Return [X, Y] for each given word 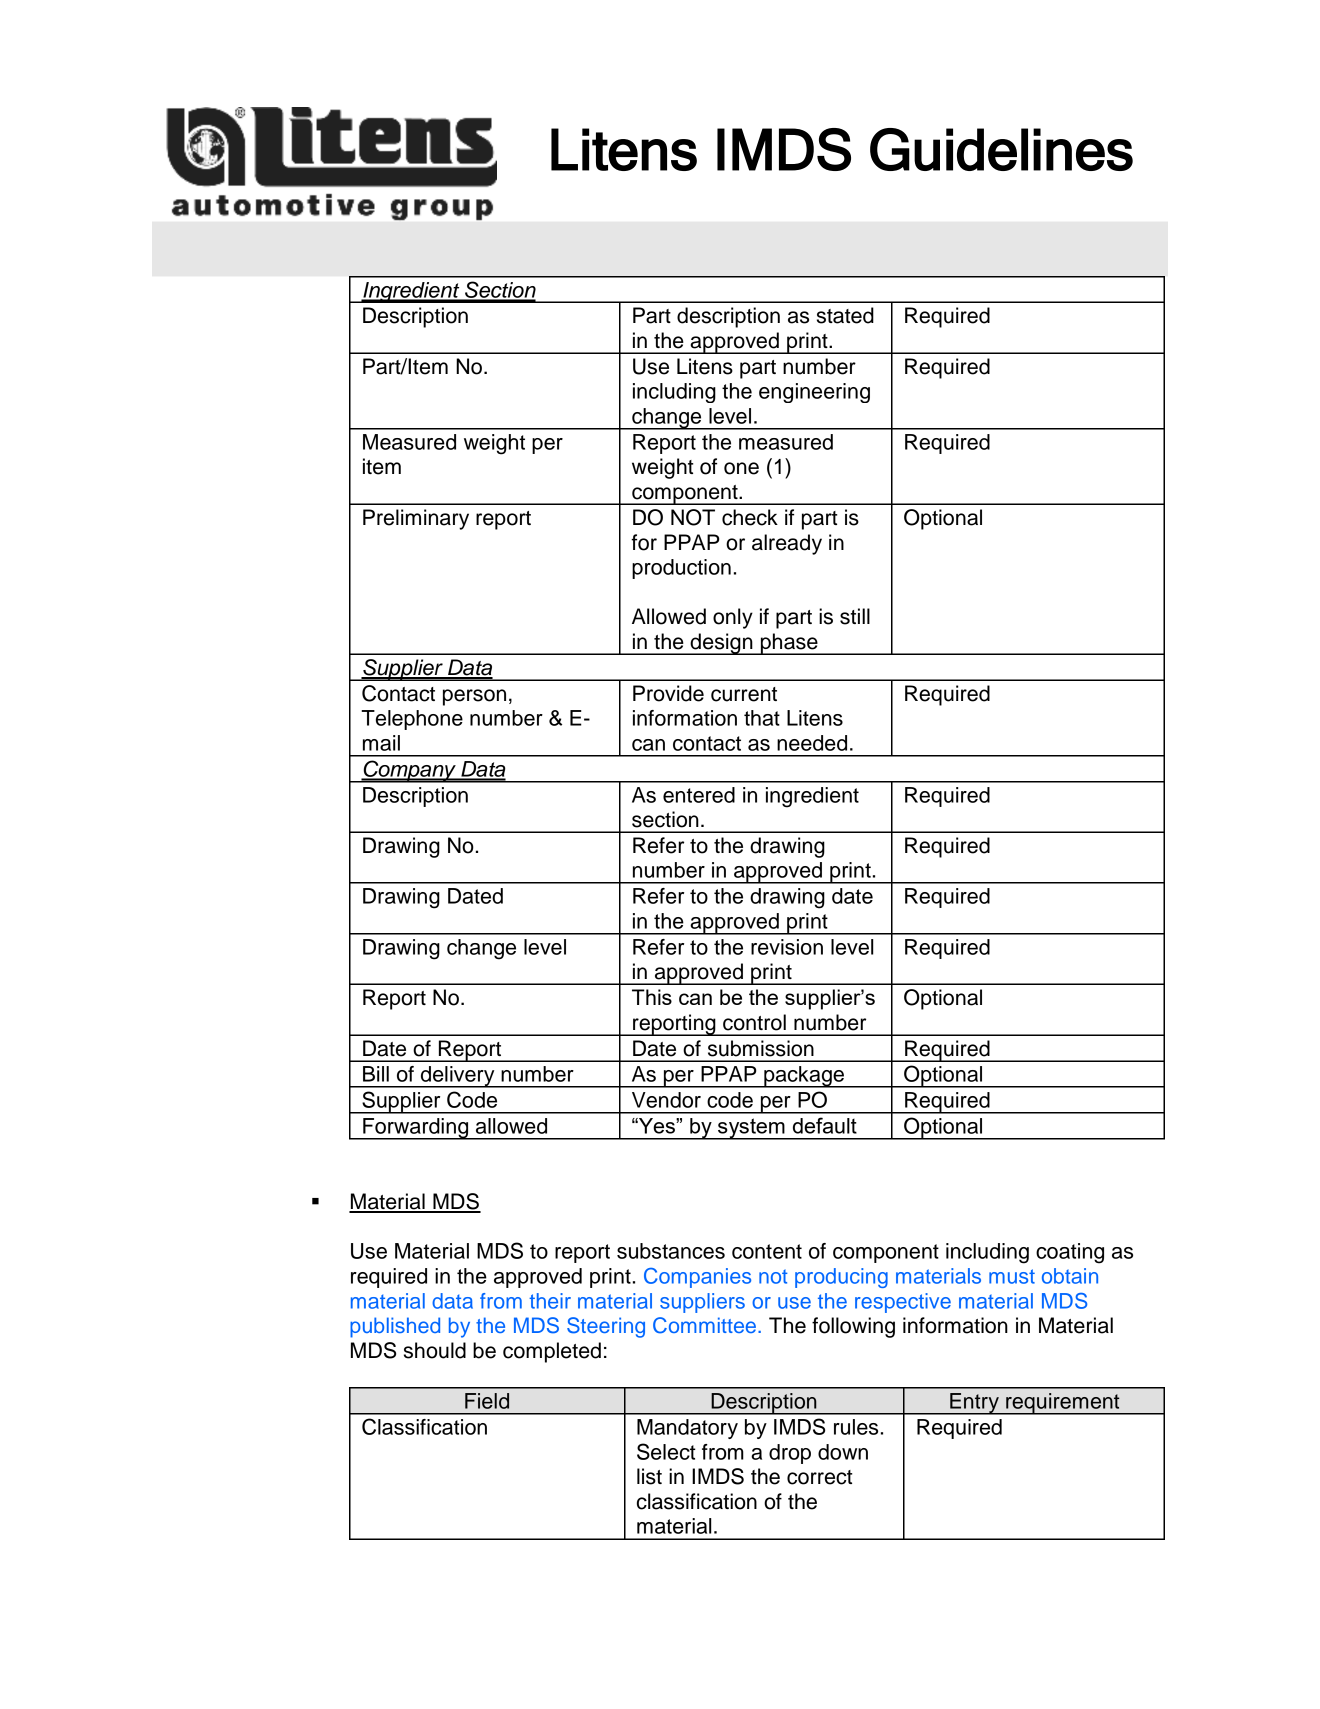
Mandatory [687, 1429]
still [855, 616]
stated [845, 315]
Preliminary [416, 519]
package [804, 1077]
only [733, 618]
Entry [974, 1404]
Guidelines [1001, 149]
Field [487, 1401]
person [474, 697]
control [754, 1022]
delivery [458, 1077]
